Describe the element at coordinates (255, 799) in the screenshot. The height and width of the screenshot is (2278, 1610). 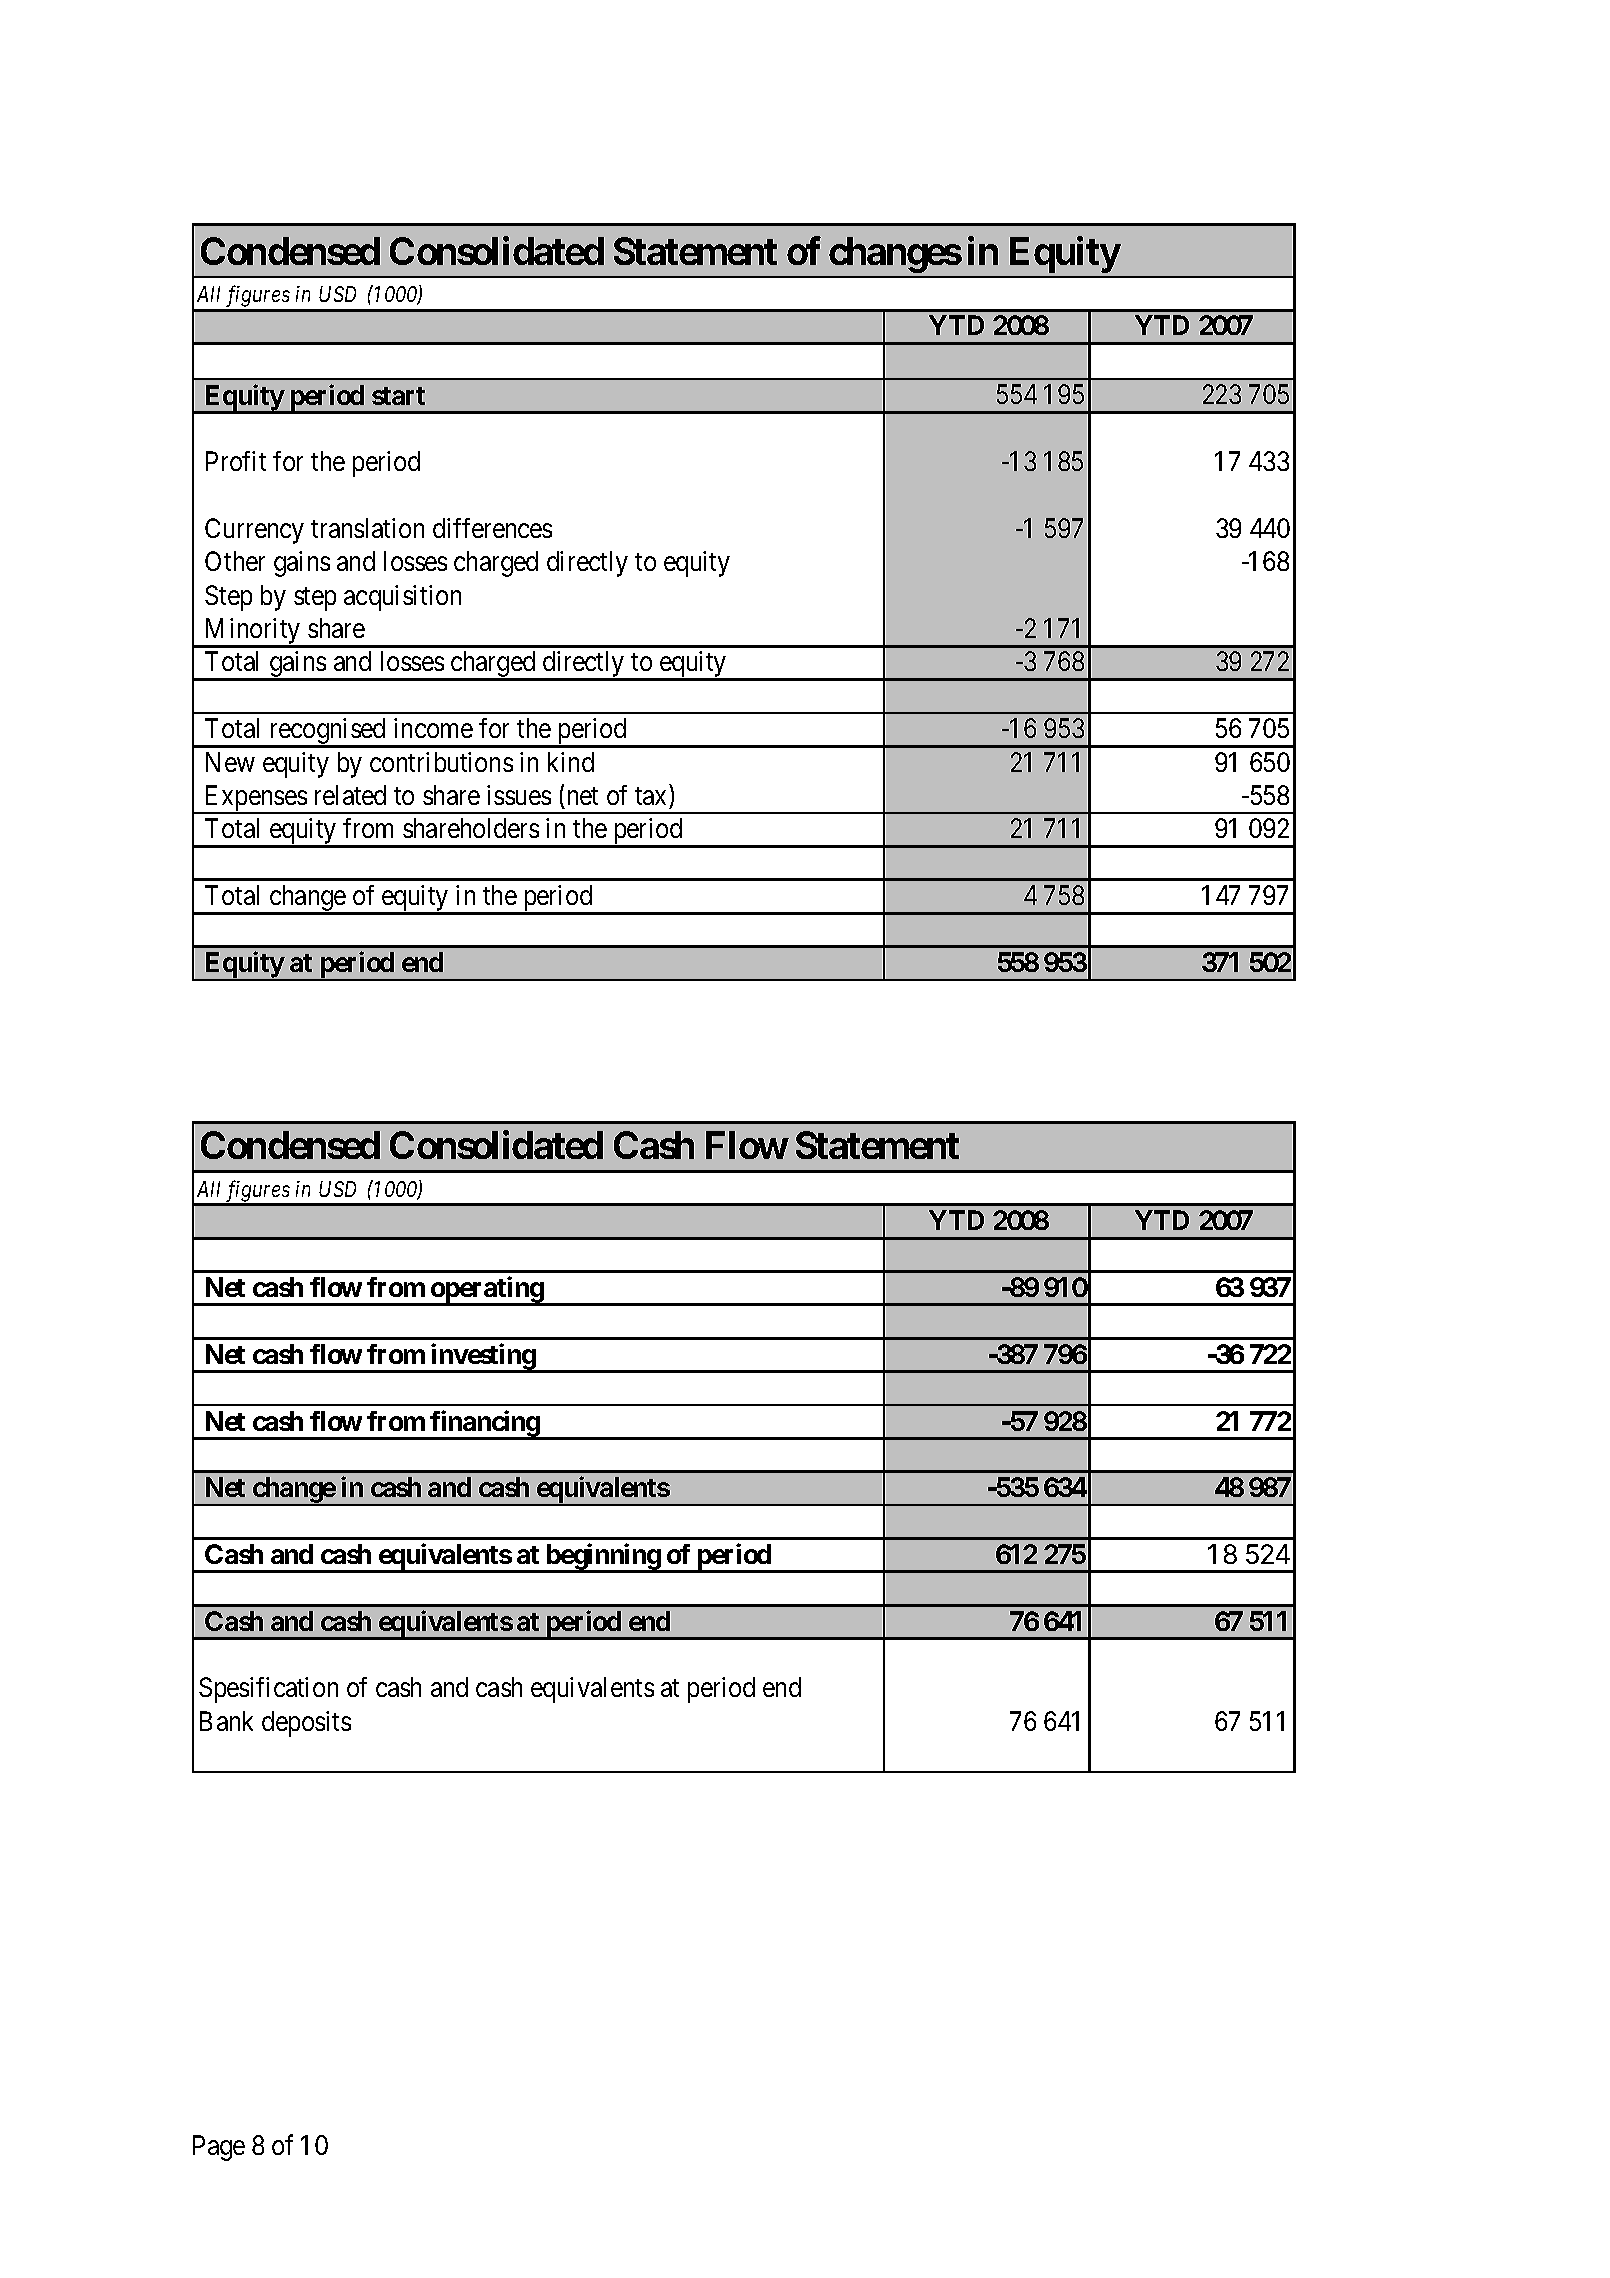
I see `Expenses` at that location.
